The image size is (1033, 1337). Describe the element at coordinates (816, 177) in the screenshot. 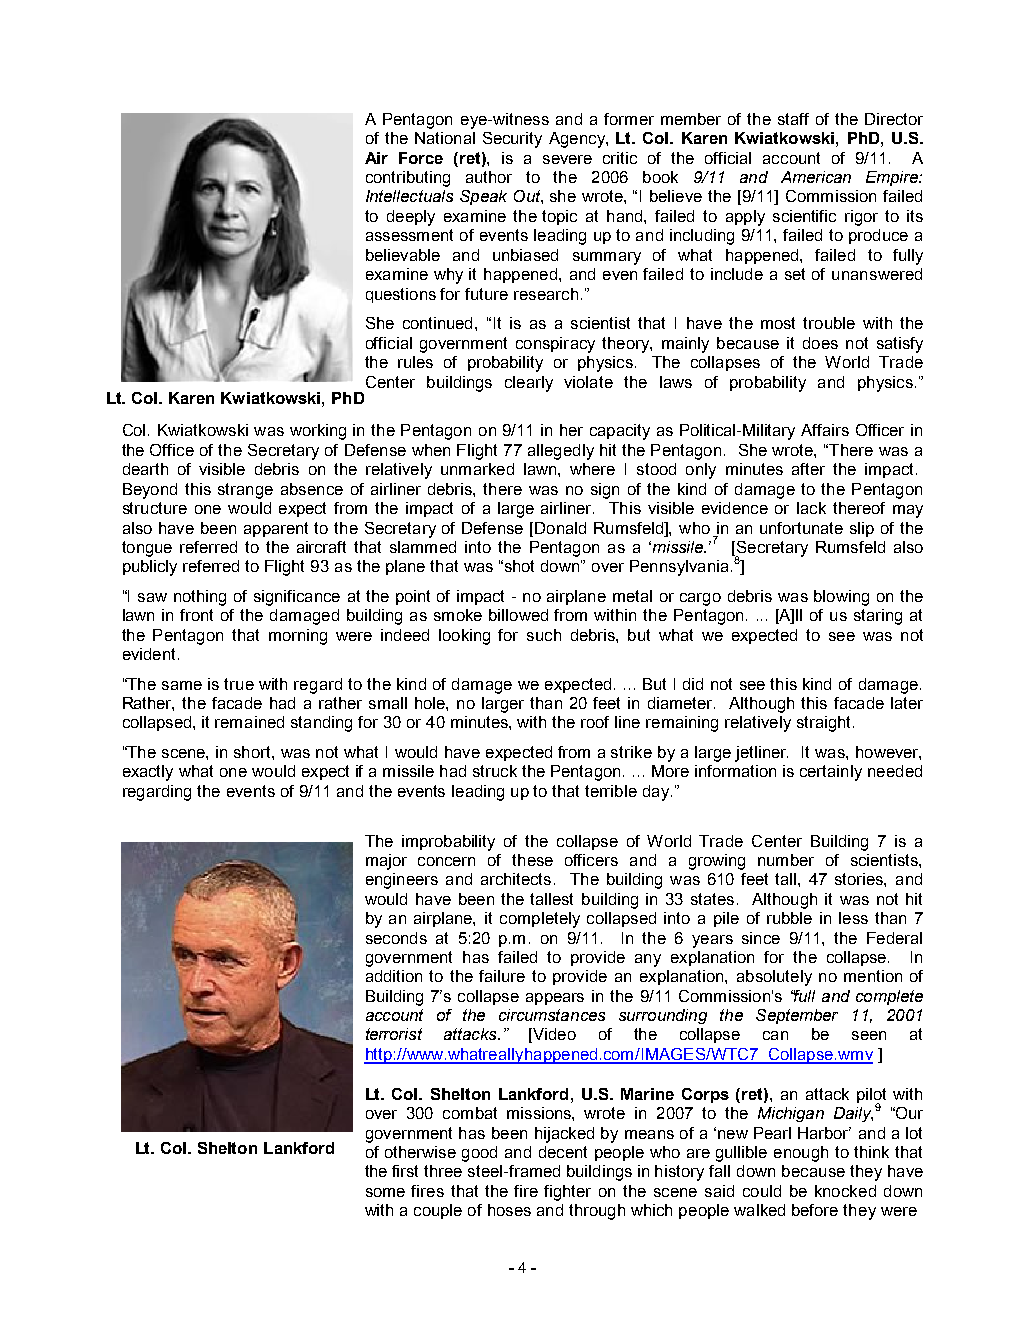

I see `American` at that location.
